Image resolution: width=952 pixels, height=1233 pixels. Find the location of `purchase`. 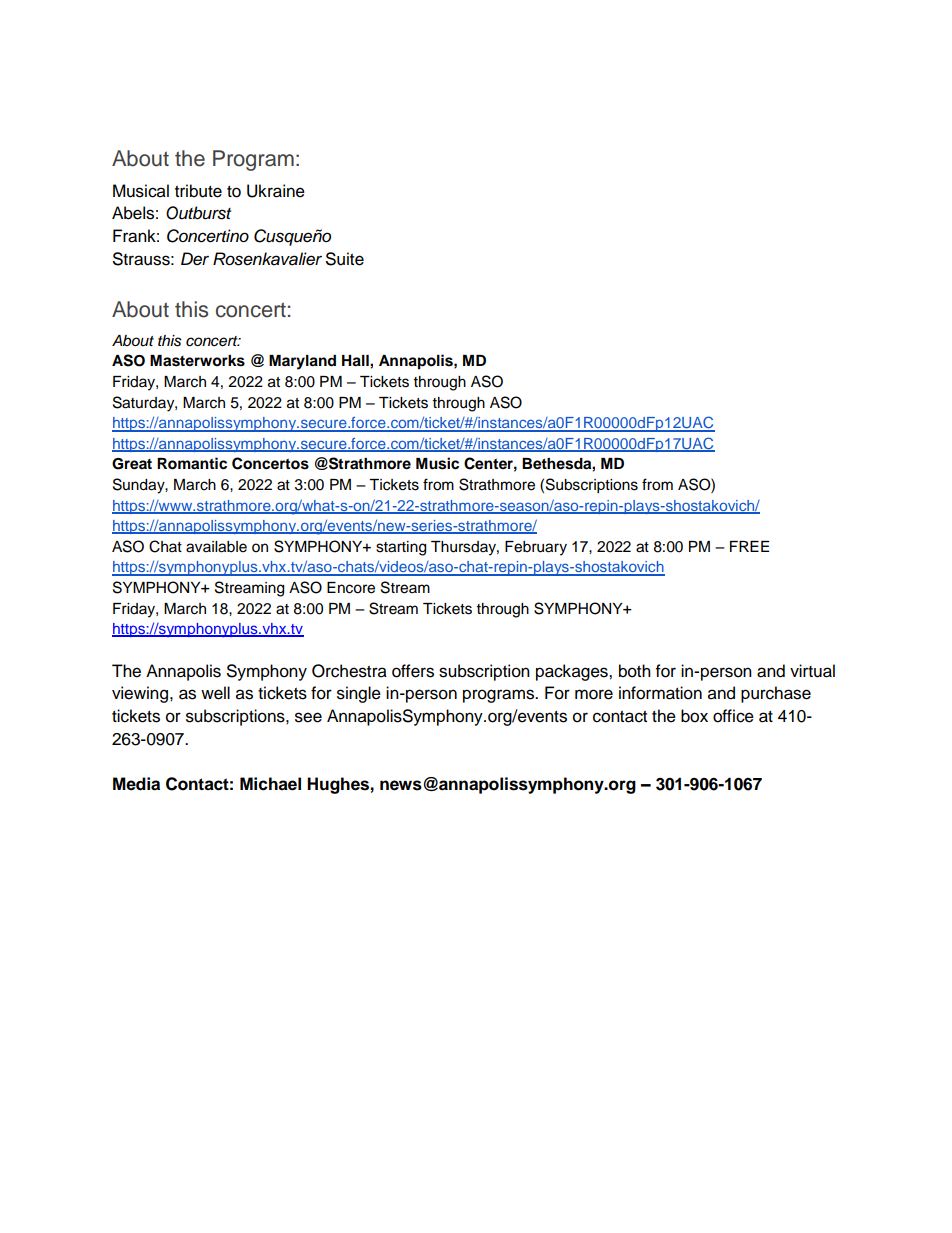

purchase is located at coordinates (776, 694).
